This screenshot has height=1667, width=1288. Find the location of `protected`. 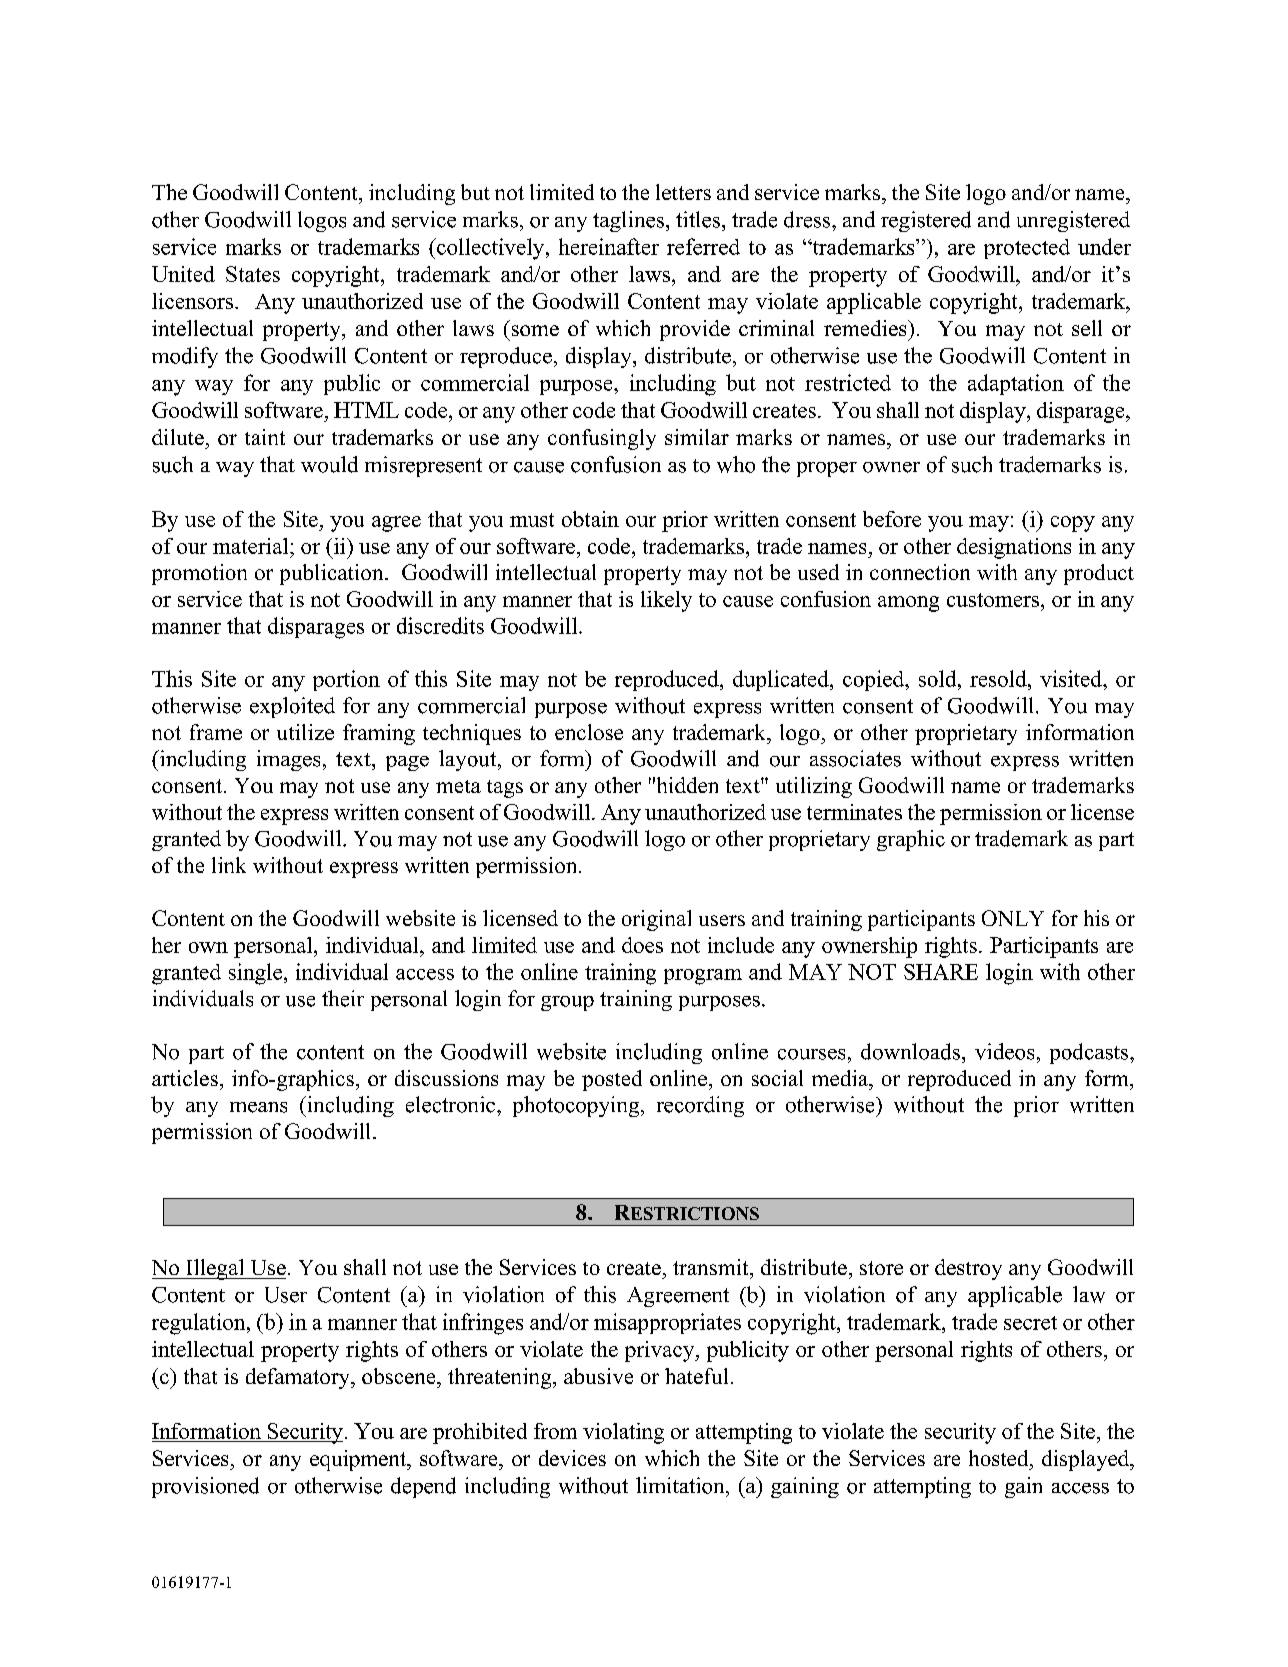

protected is located at coordinates (1027, 249).
